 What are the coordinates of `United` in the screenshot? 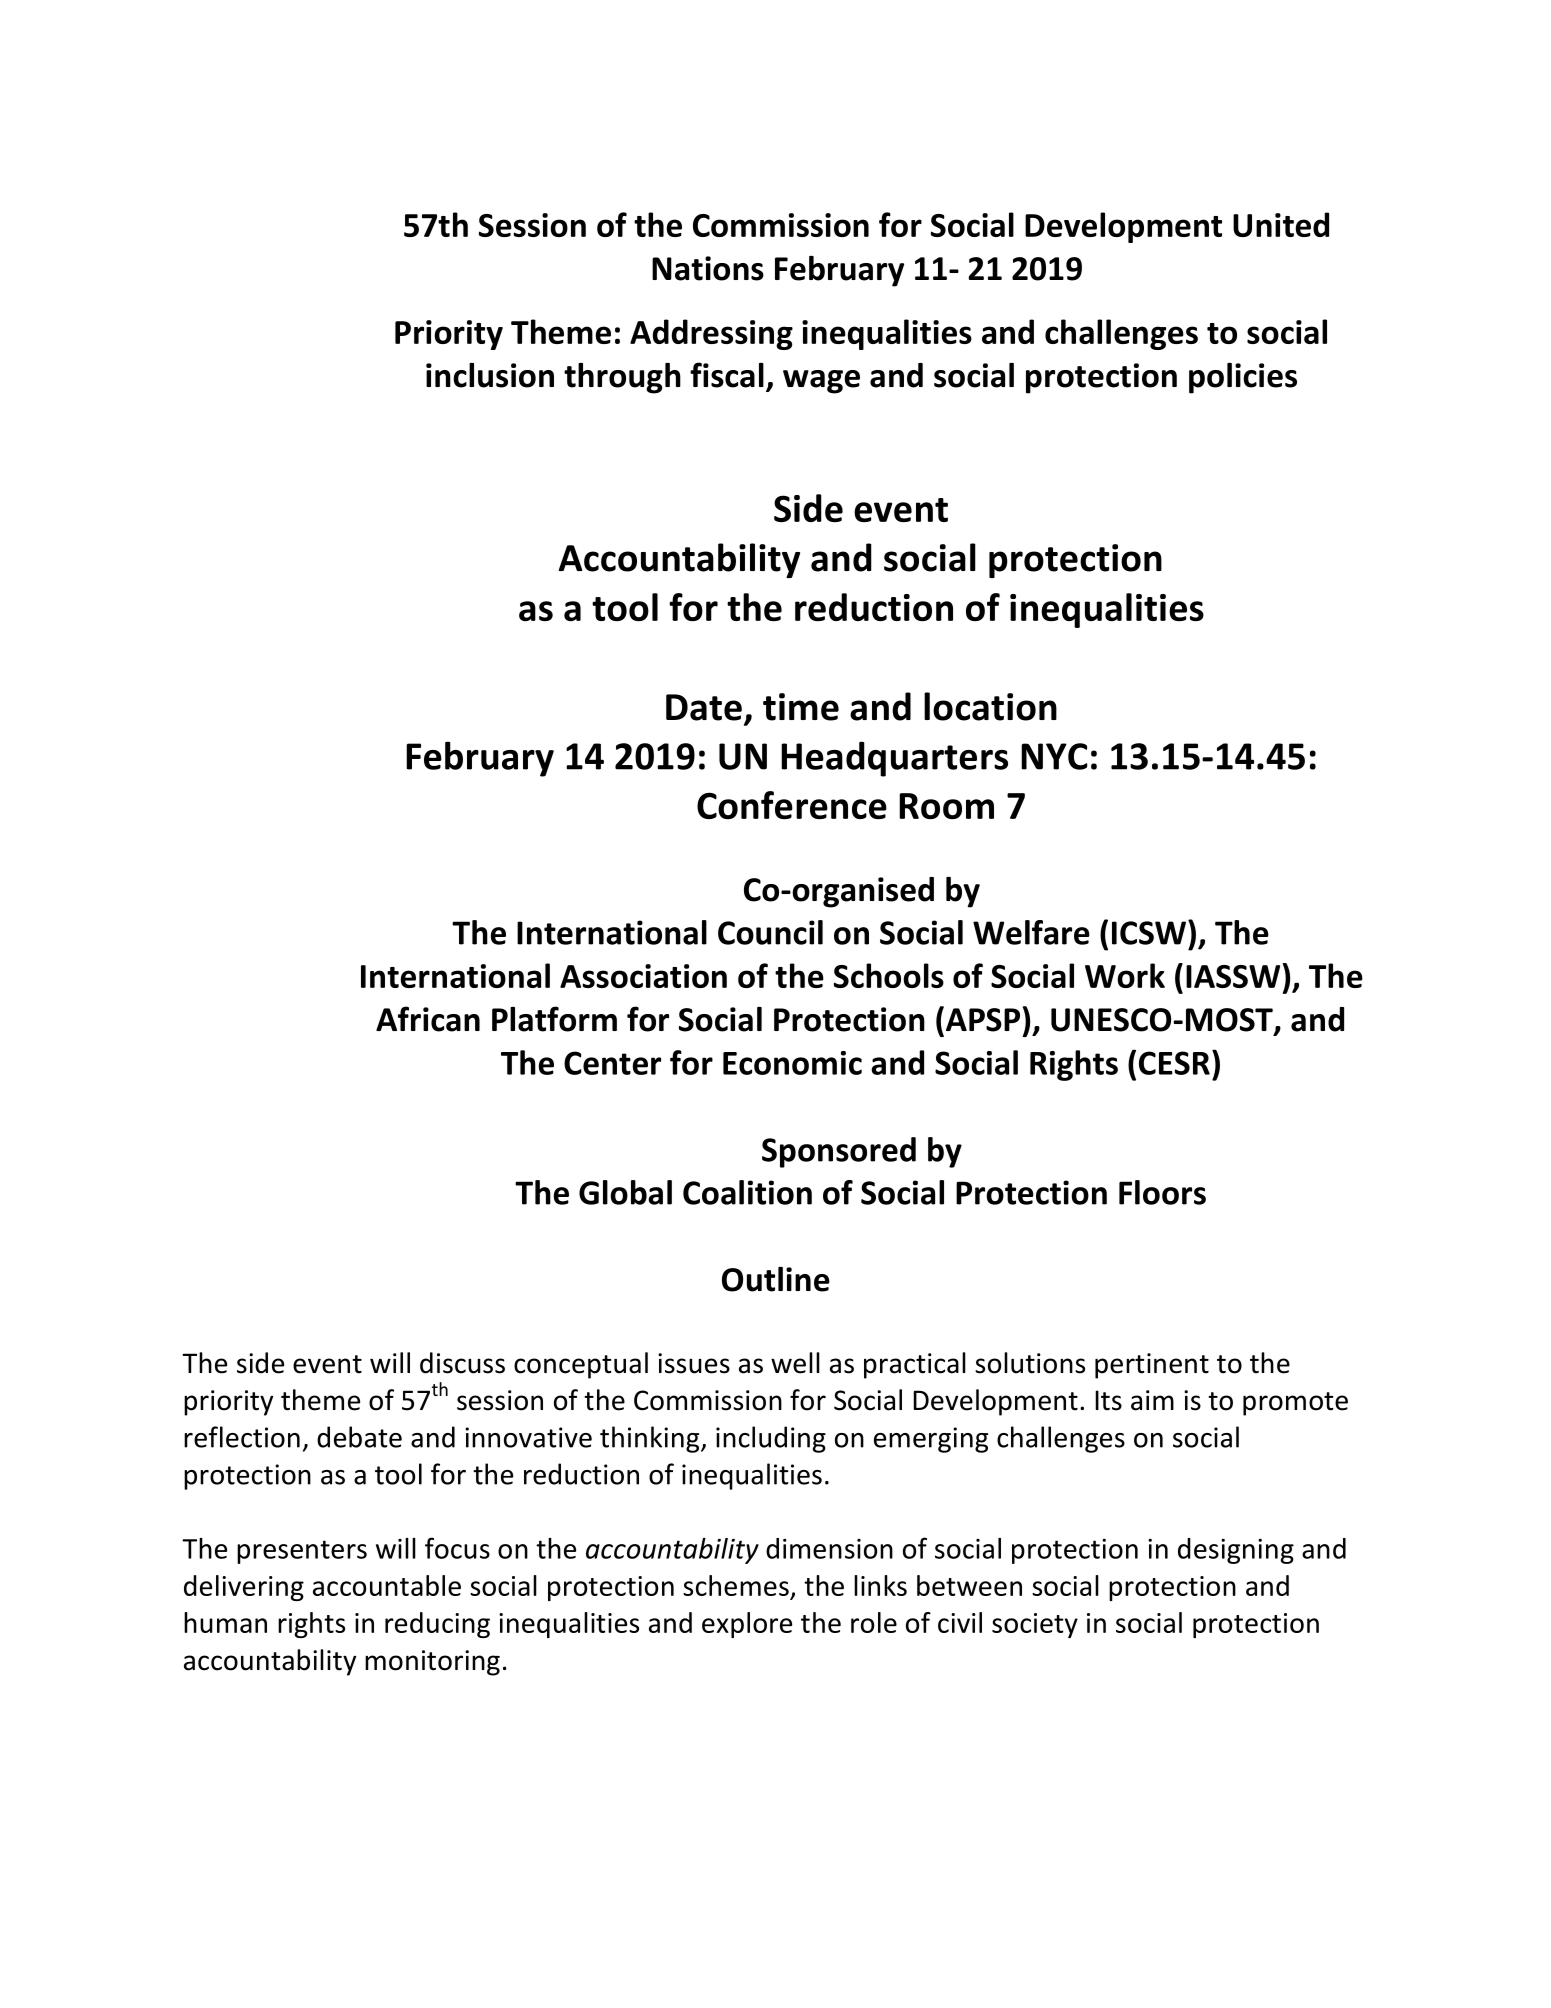 It's located at (1281, 224).
